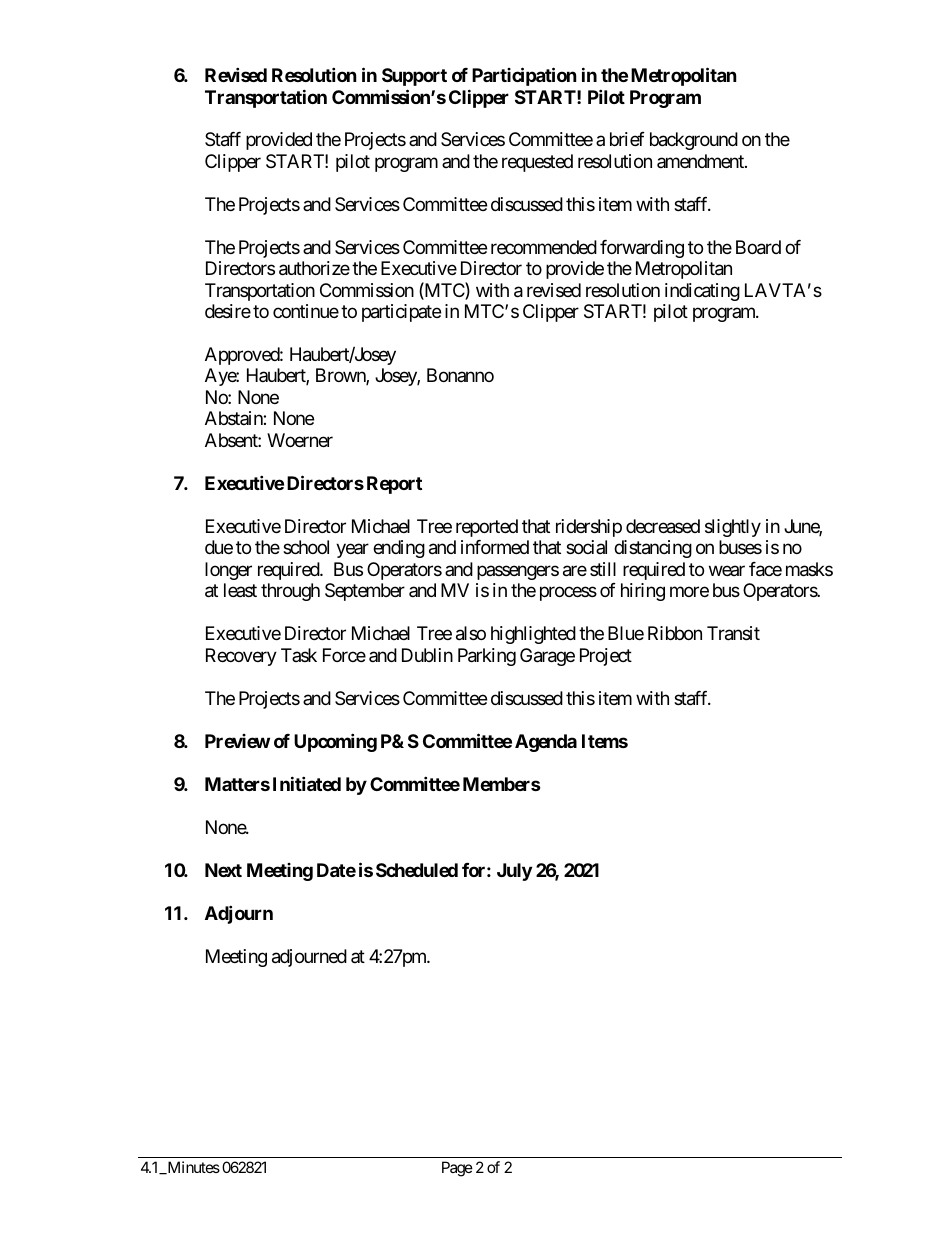 Image resolution: width=952 pixels, height=1233 pixels. Describe the element at coordinates (524, 76) in the screenshot. I see `Participation` at that location.
